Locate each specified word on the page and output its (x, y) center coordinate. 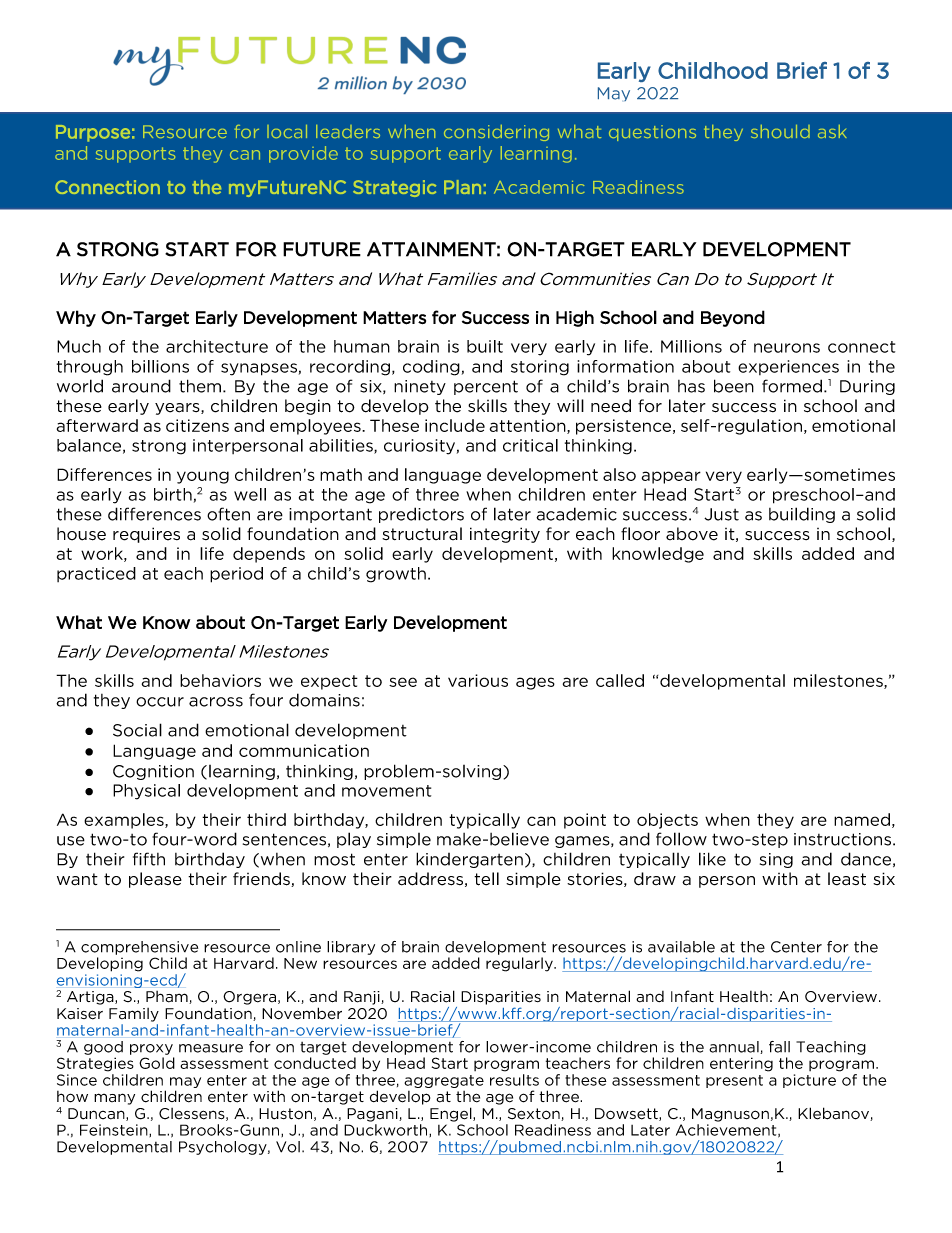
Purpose (93, 133)
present (734, 1081)
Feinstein (115, 1130)
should (780, 131)
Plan (462, 187)
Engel (452, 1114)
